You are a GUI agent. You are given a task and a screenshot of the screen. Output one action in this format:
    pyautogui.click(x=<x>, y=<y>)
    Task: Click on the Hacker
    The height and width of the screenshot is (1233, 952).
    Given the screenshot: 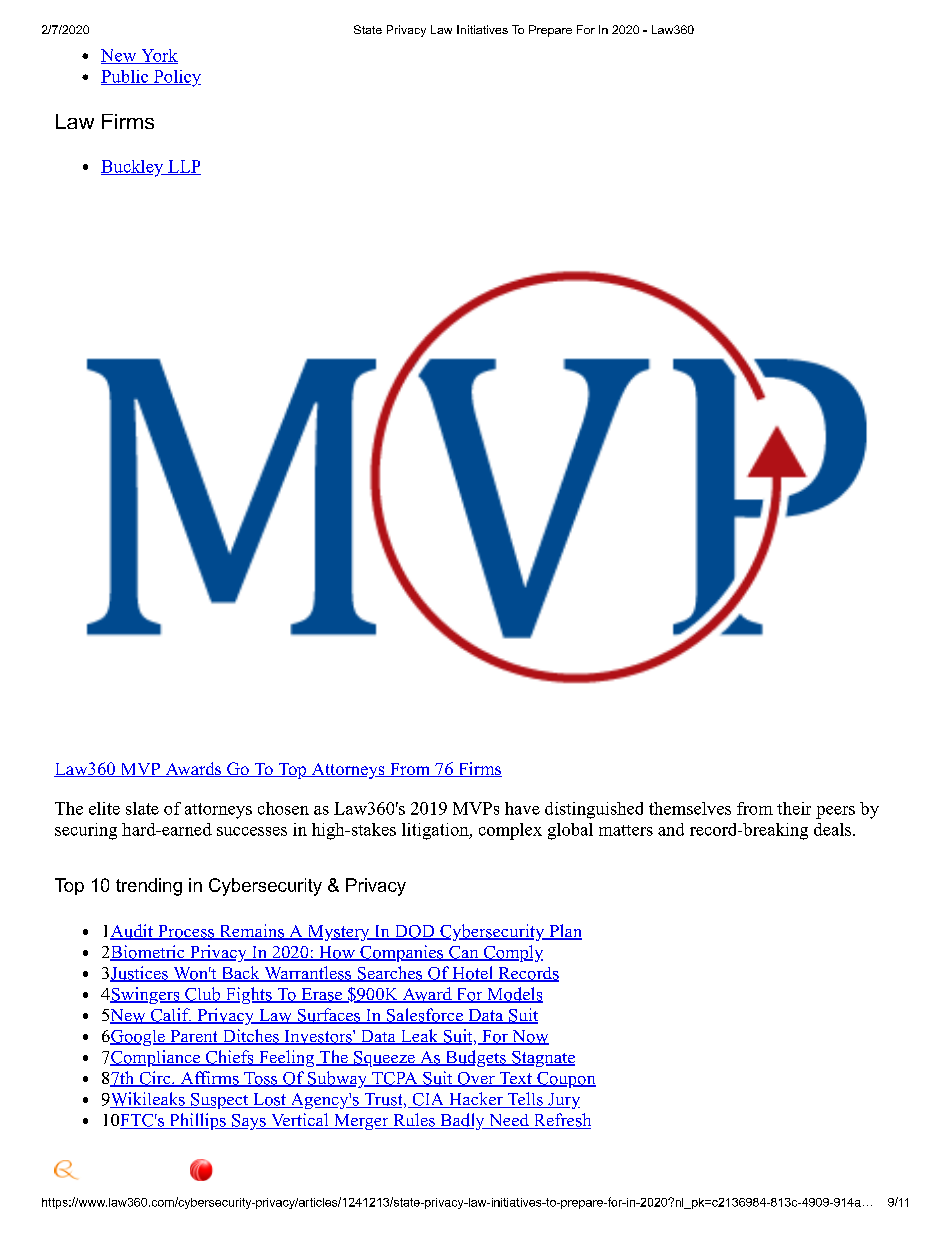 What is the action you would take?
    pyautogui.click(x=476, y=1100)
